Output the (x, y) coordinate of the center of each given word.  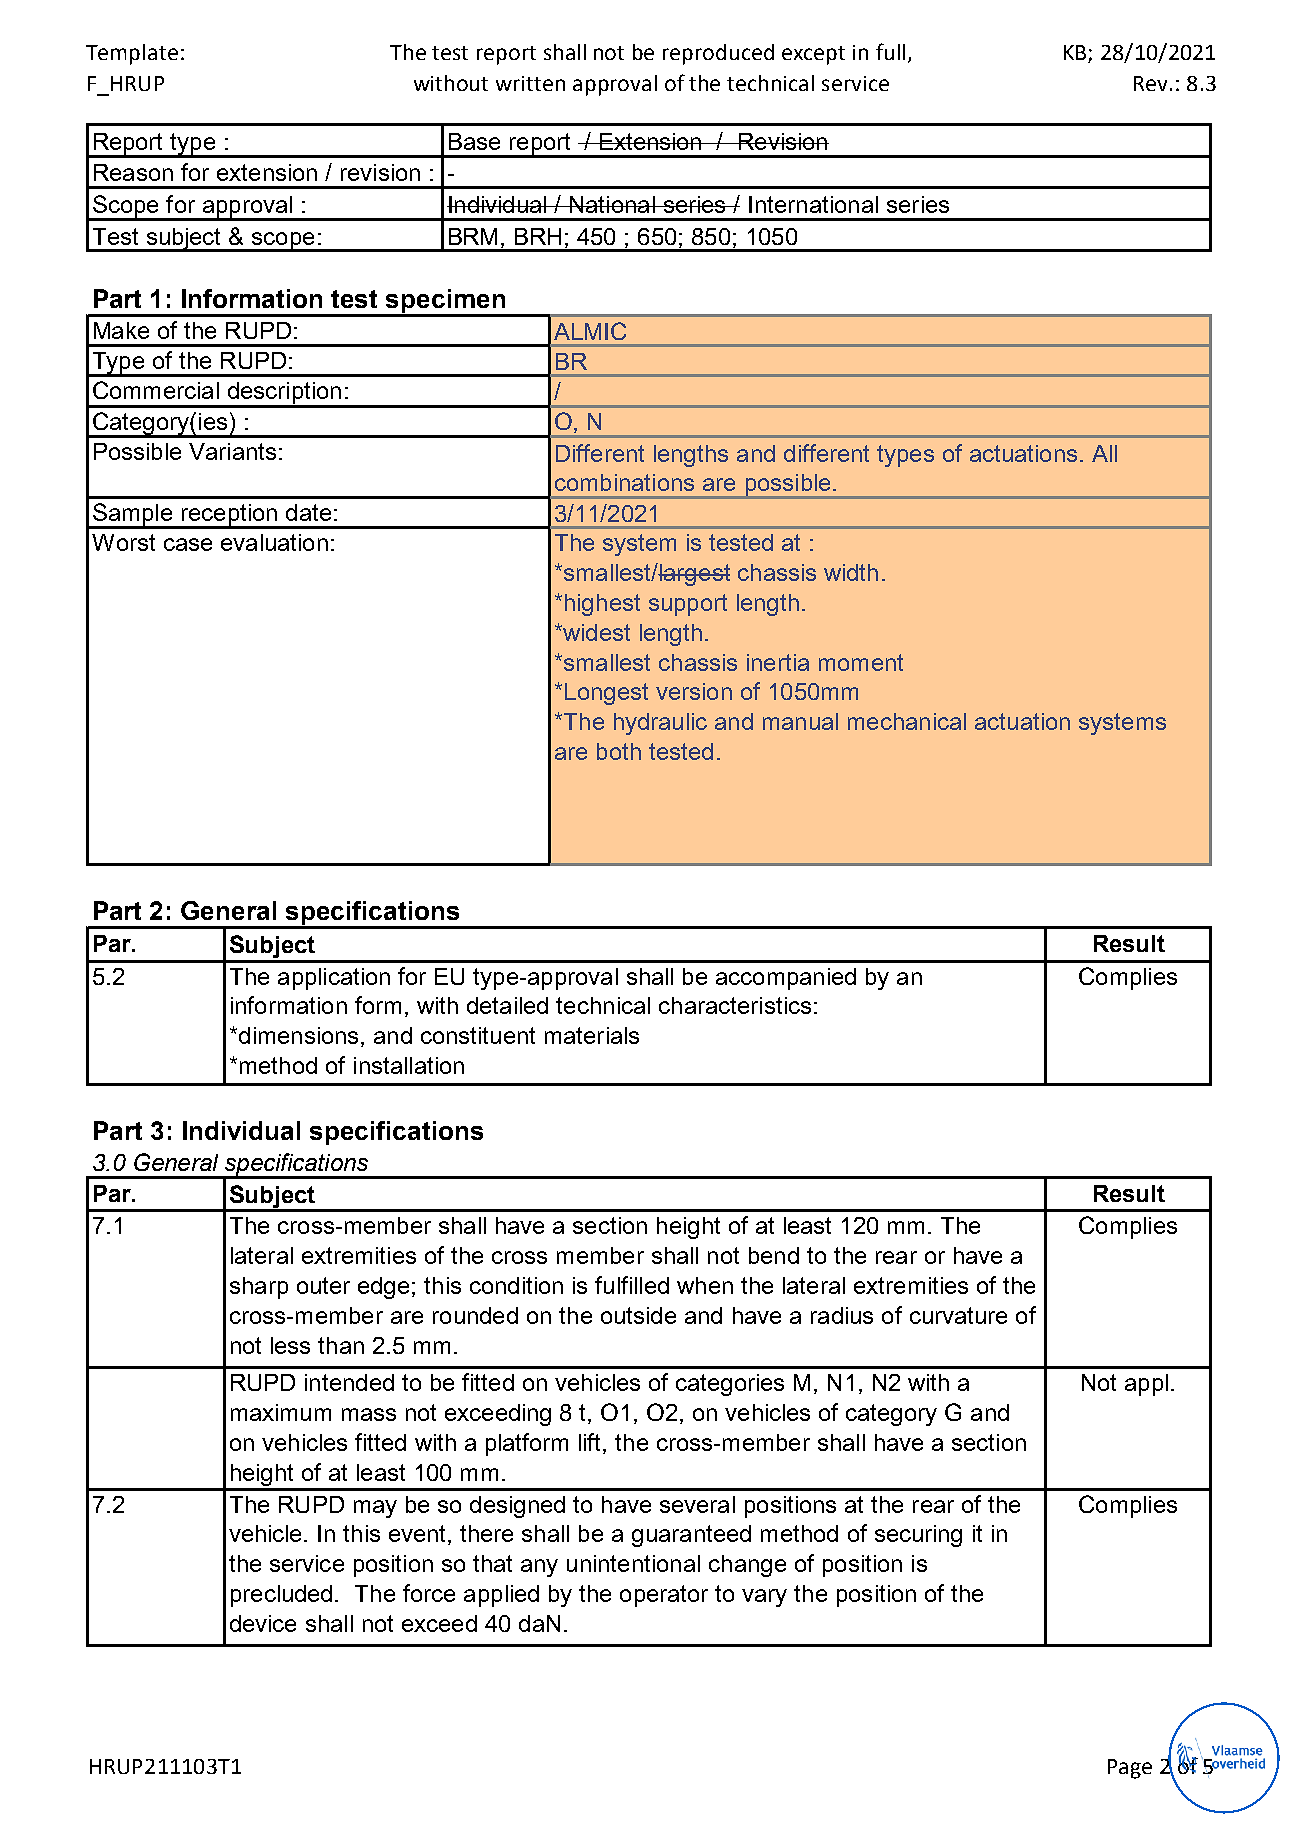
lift (591, 1442)
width (851, 572)
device (263, 1623)
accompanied (786, 979)
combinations (624, 482)
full (890, 51)
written (530, 83)
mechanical (907, 721)
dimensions (298, 1035)
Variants (232, 451)
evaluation (274, 542)
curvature (958, 1315)
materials (592, 1035)
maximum (281, 1412)
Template (132, 54)
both (619, 751)
